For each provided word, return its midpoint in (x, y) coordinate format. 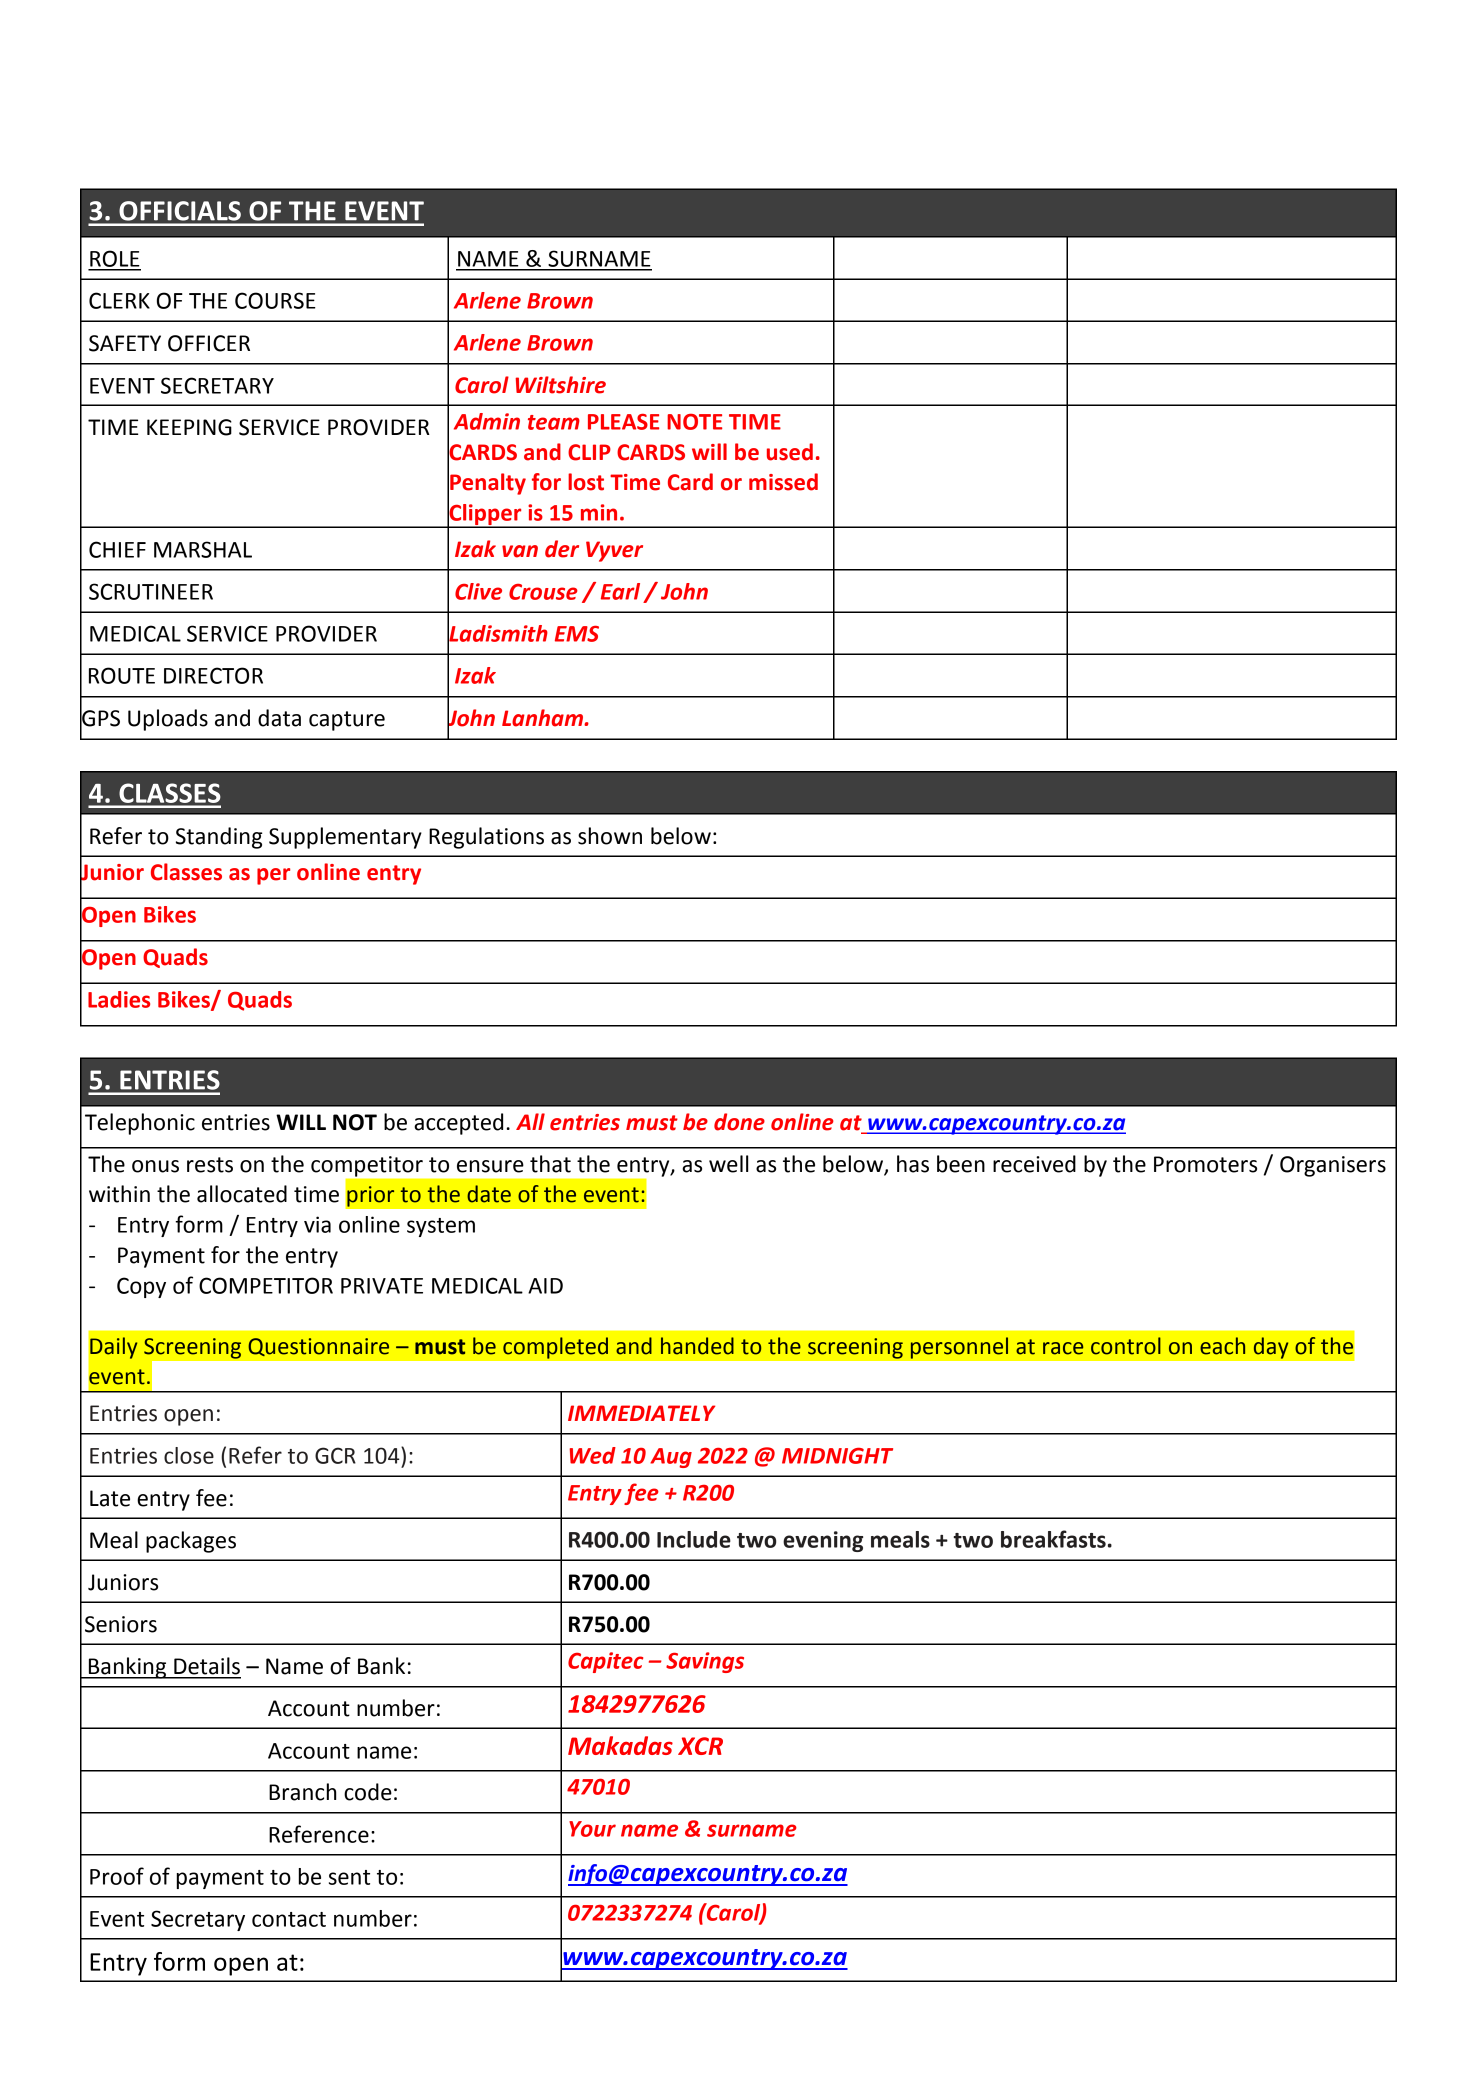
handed (697, 1346)
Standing (219, 838)
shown (610, 836)
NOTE (694, 422)
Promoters (1205, 1164)
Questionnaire (318, 1347)
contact (289, 1919)
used (790, 452)
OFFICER (209, 343)
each (1222, 1346)
